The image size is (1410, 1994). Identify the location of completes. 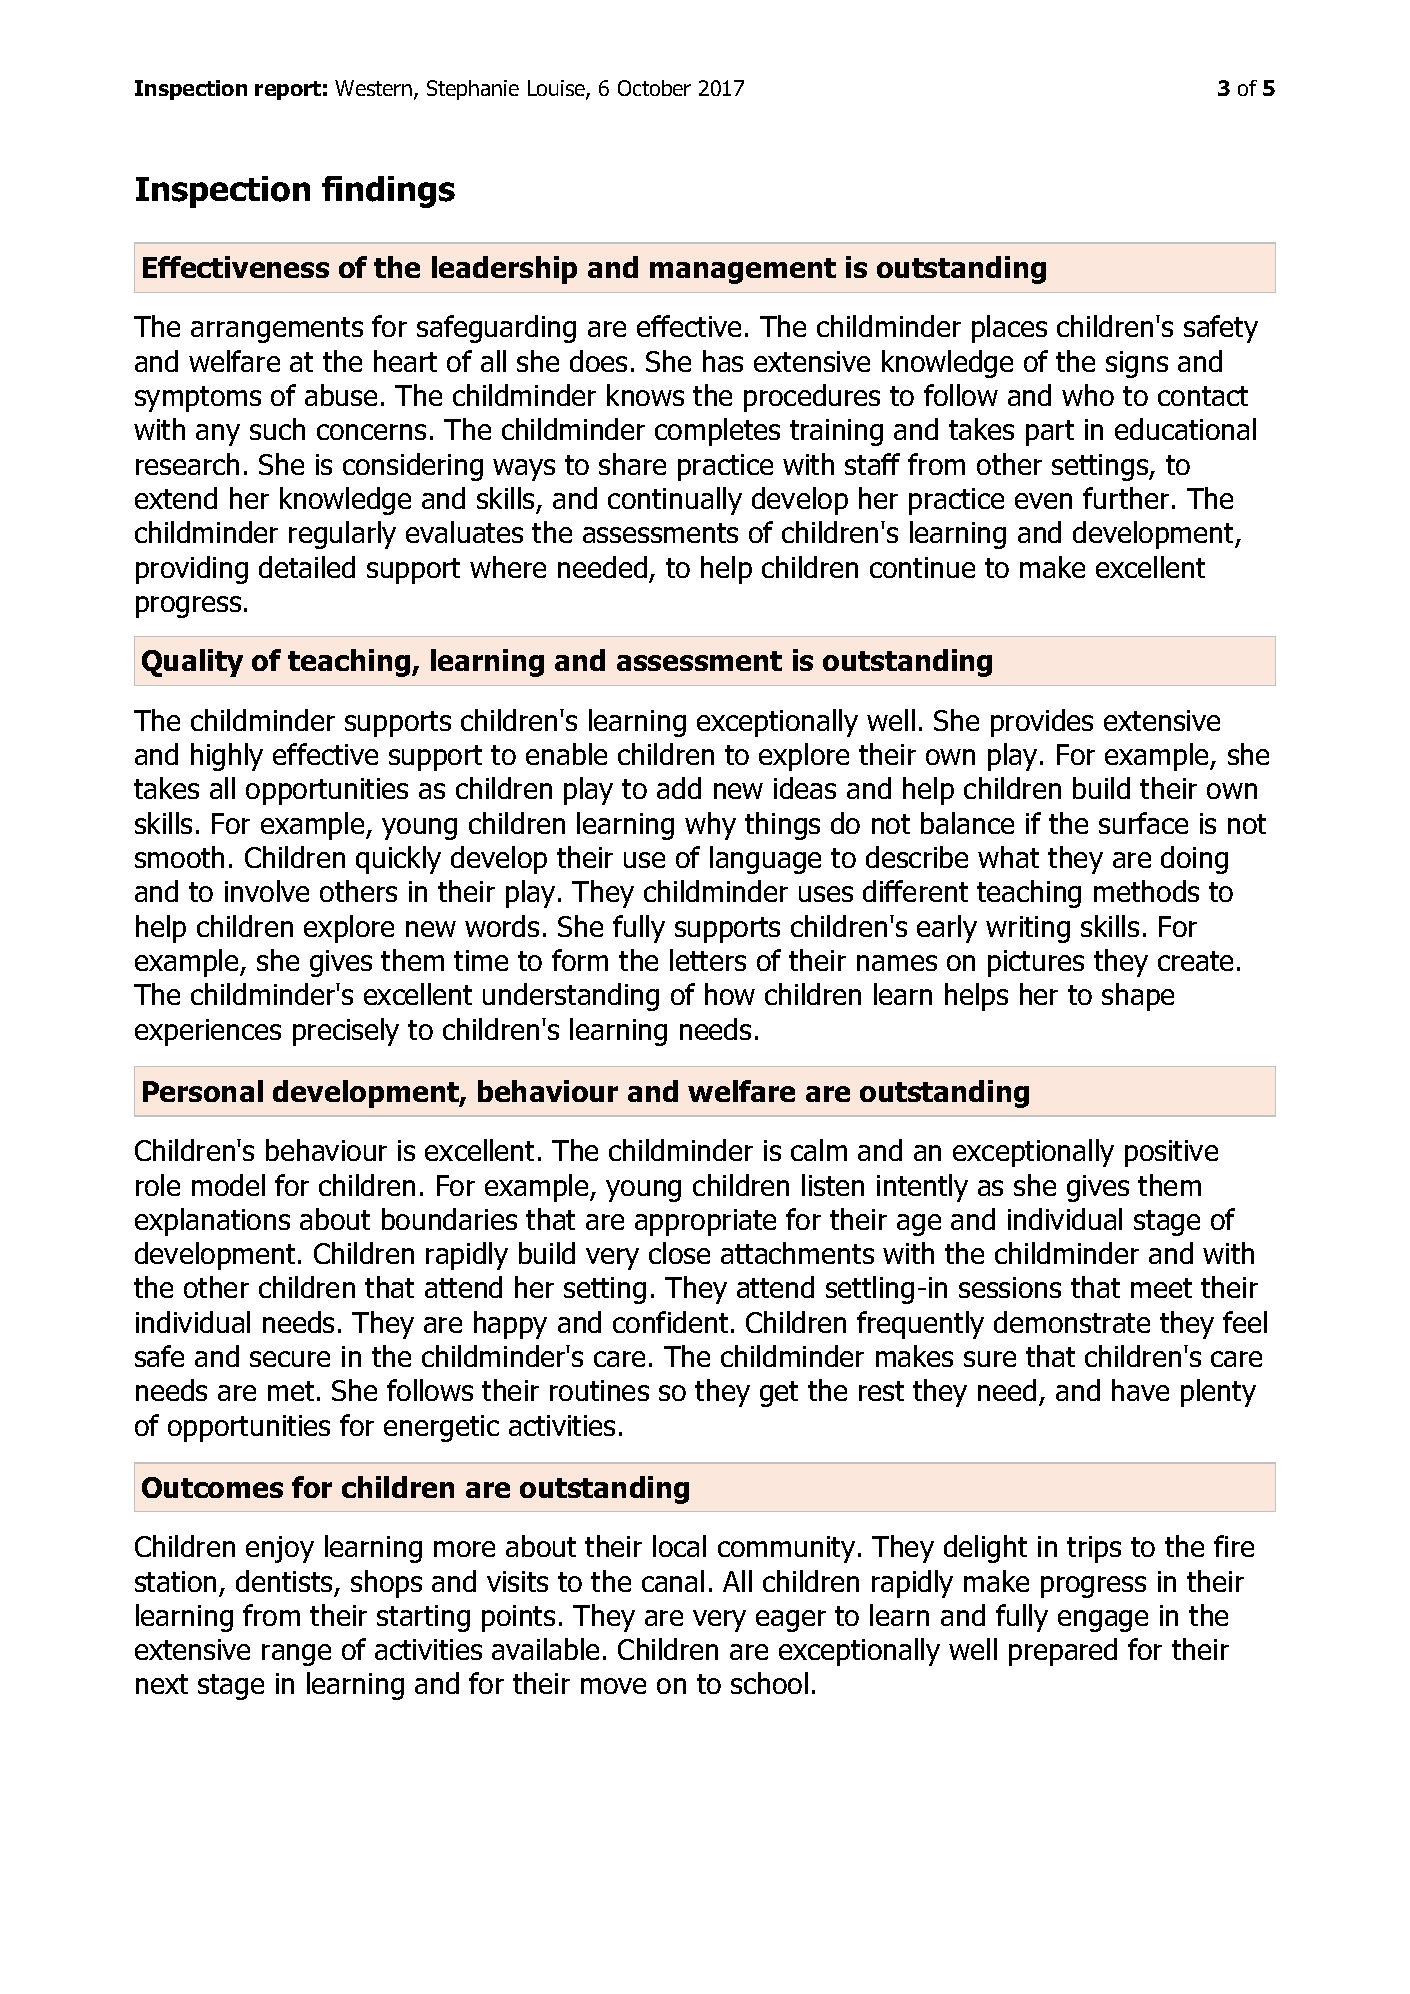
(717, 432).
